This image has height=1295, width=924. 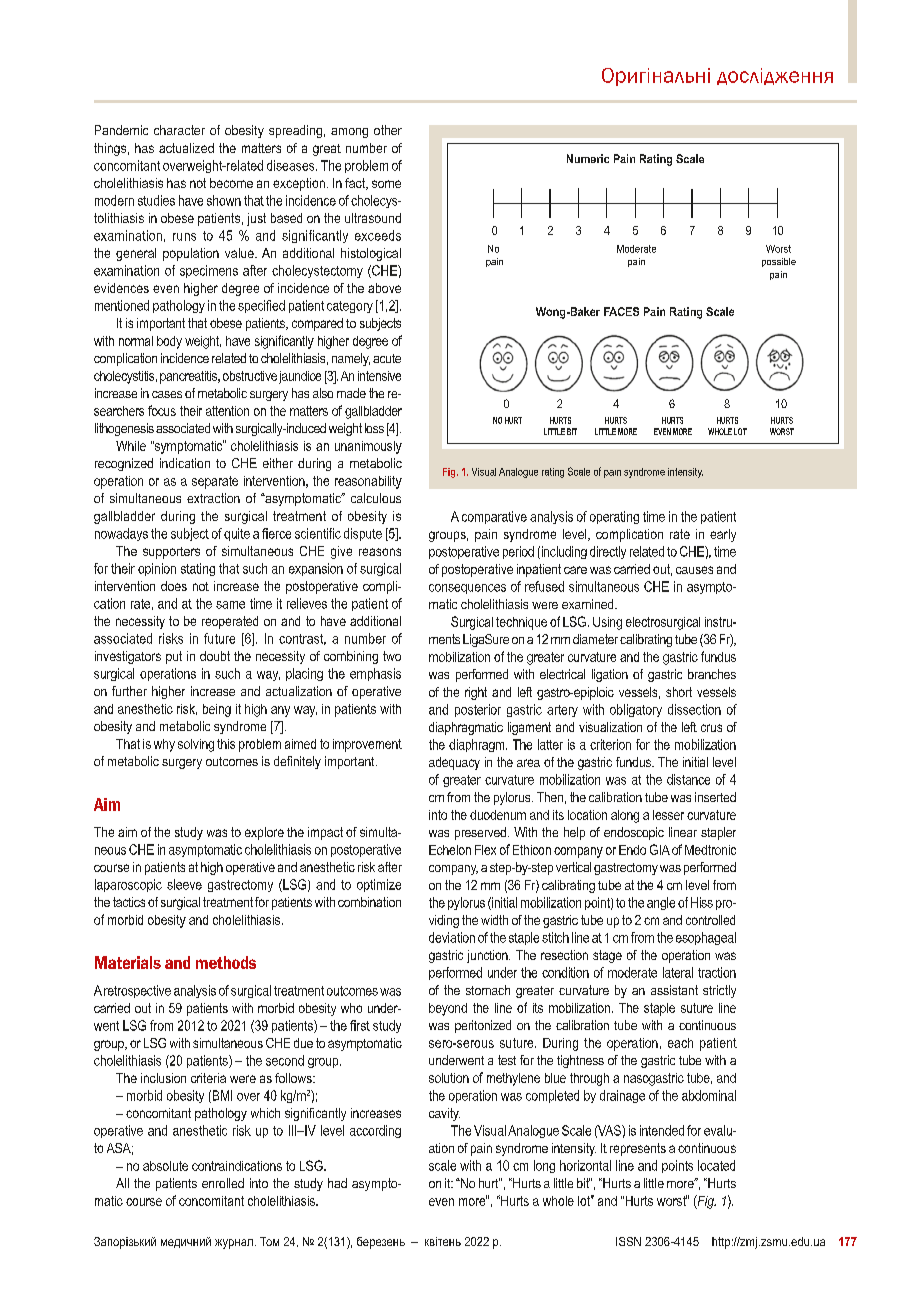 What do you see at coordinates (444, 1114) in the image?
I see `cavity` at bounding box center [444, 1114].
